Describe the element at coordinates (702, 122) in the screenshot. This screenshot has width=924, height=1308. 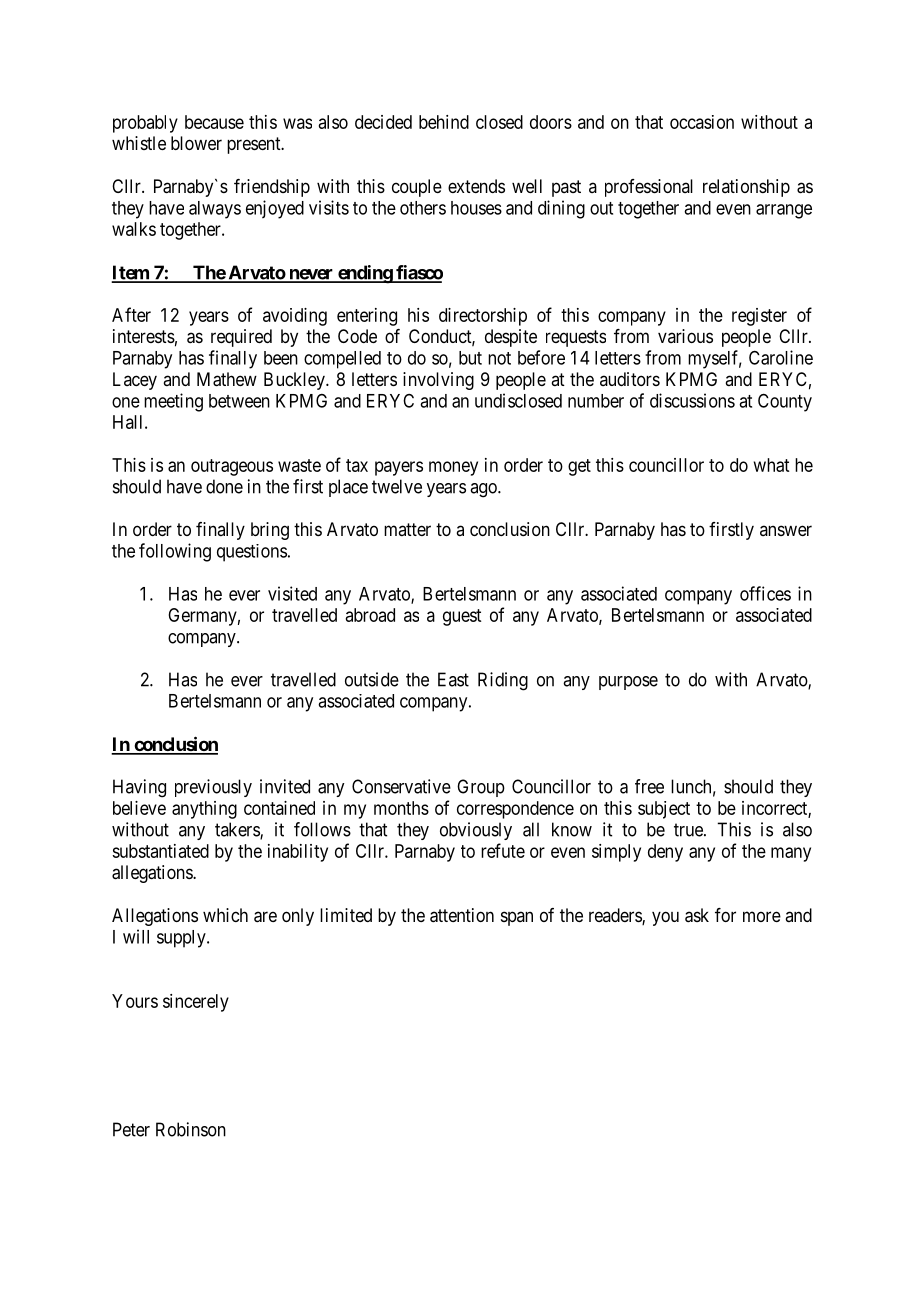
I see `occasion` at that location.
